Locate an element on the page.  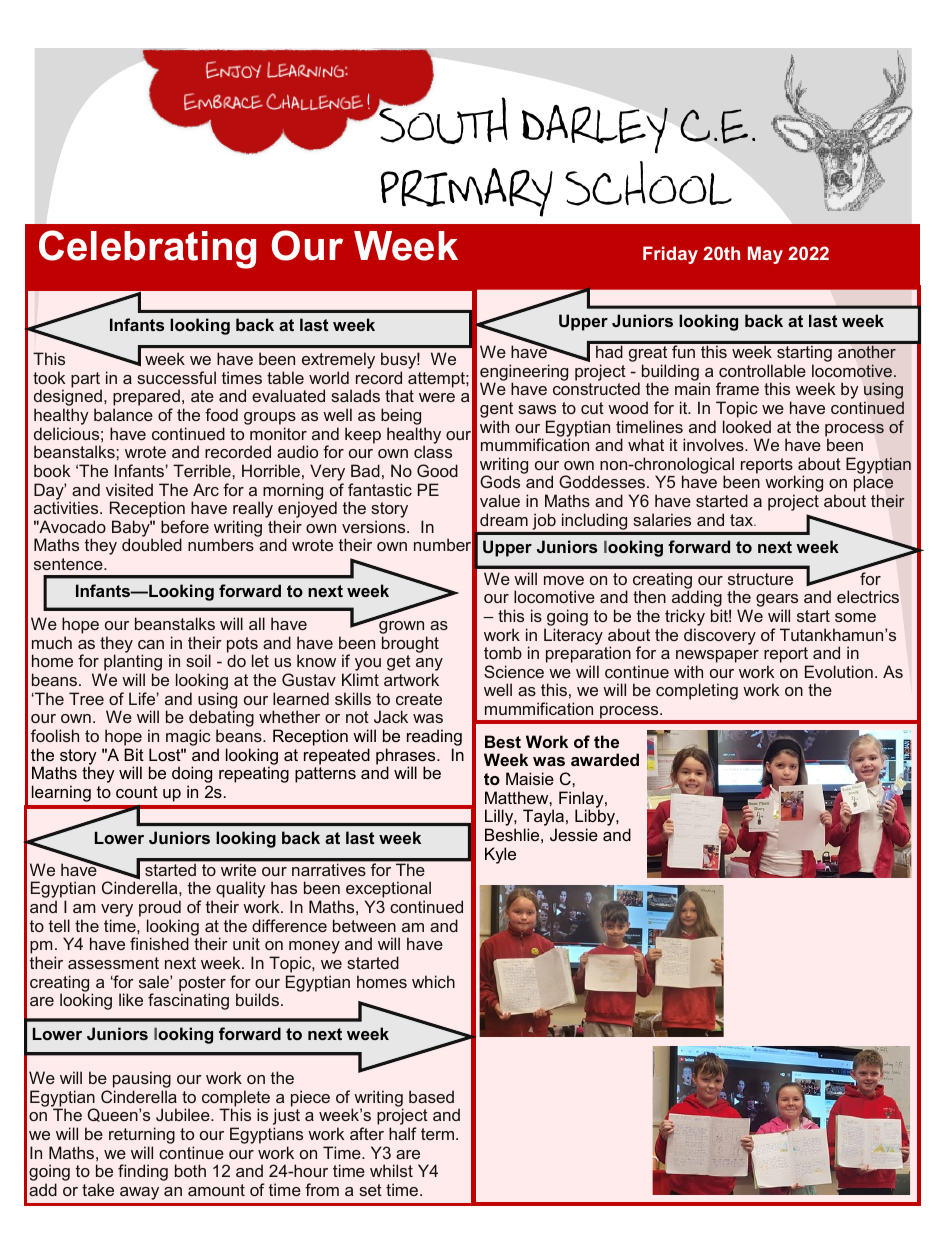
finished is located at coordinates (159, 943).
